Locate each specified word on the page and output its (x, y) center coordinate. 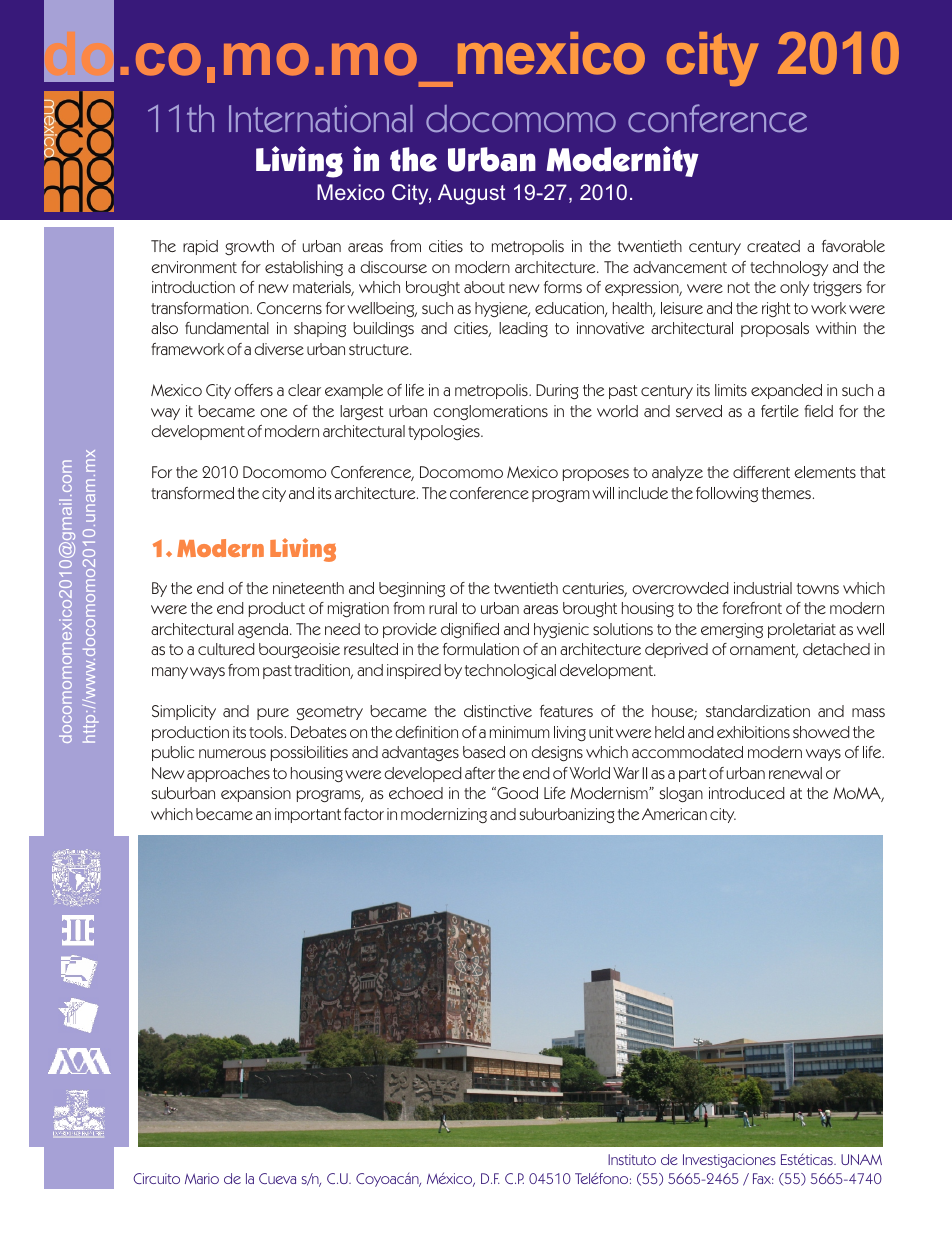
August (472, 194)
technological (510, 671)
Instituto (632, 1159)
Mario (202, 1178)
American (674, 814)
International (321, 119)
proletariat (802, 630)
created (773, 246)
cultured (226, 649)
